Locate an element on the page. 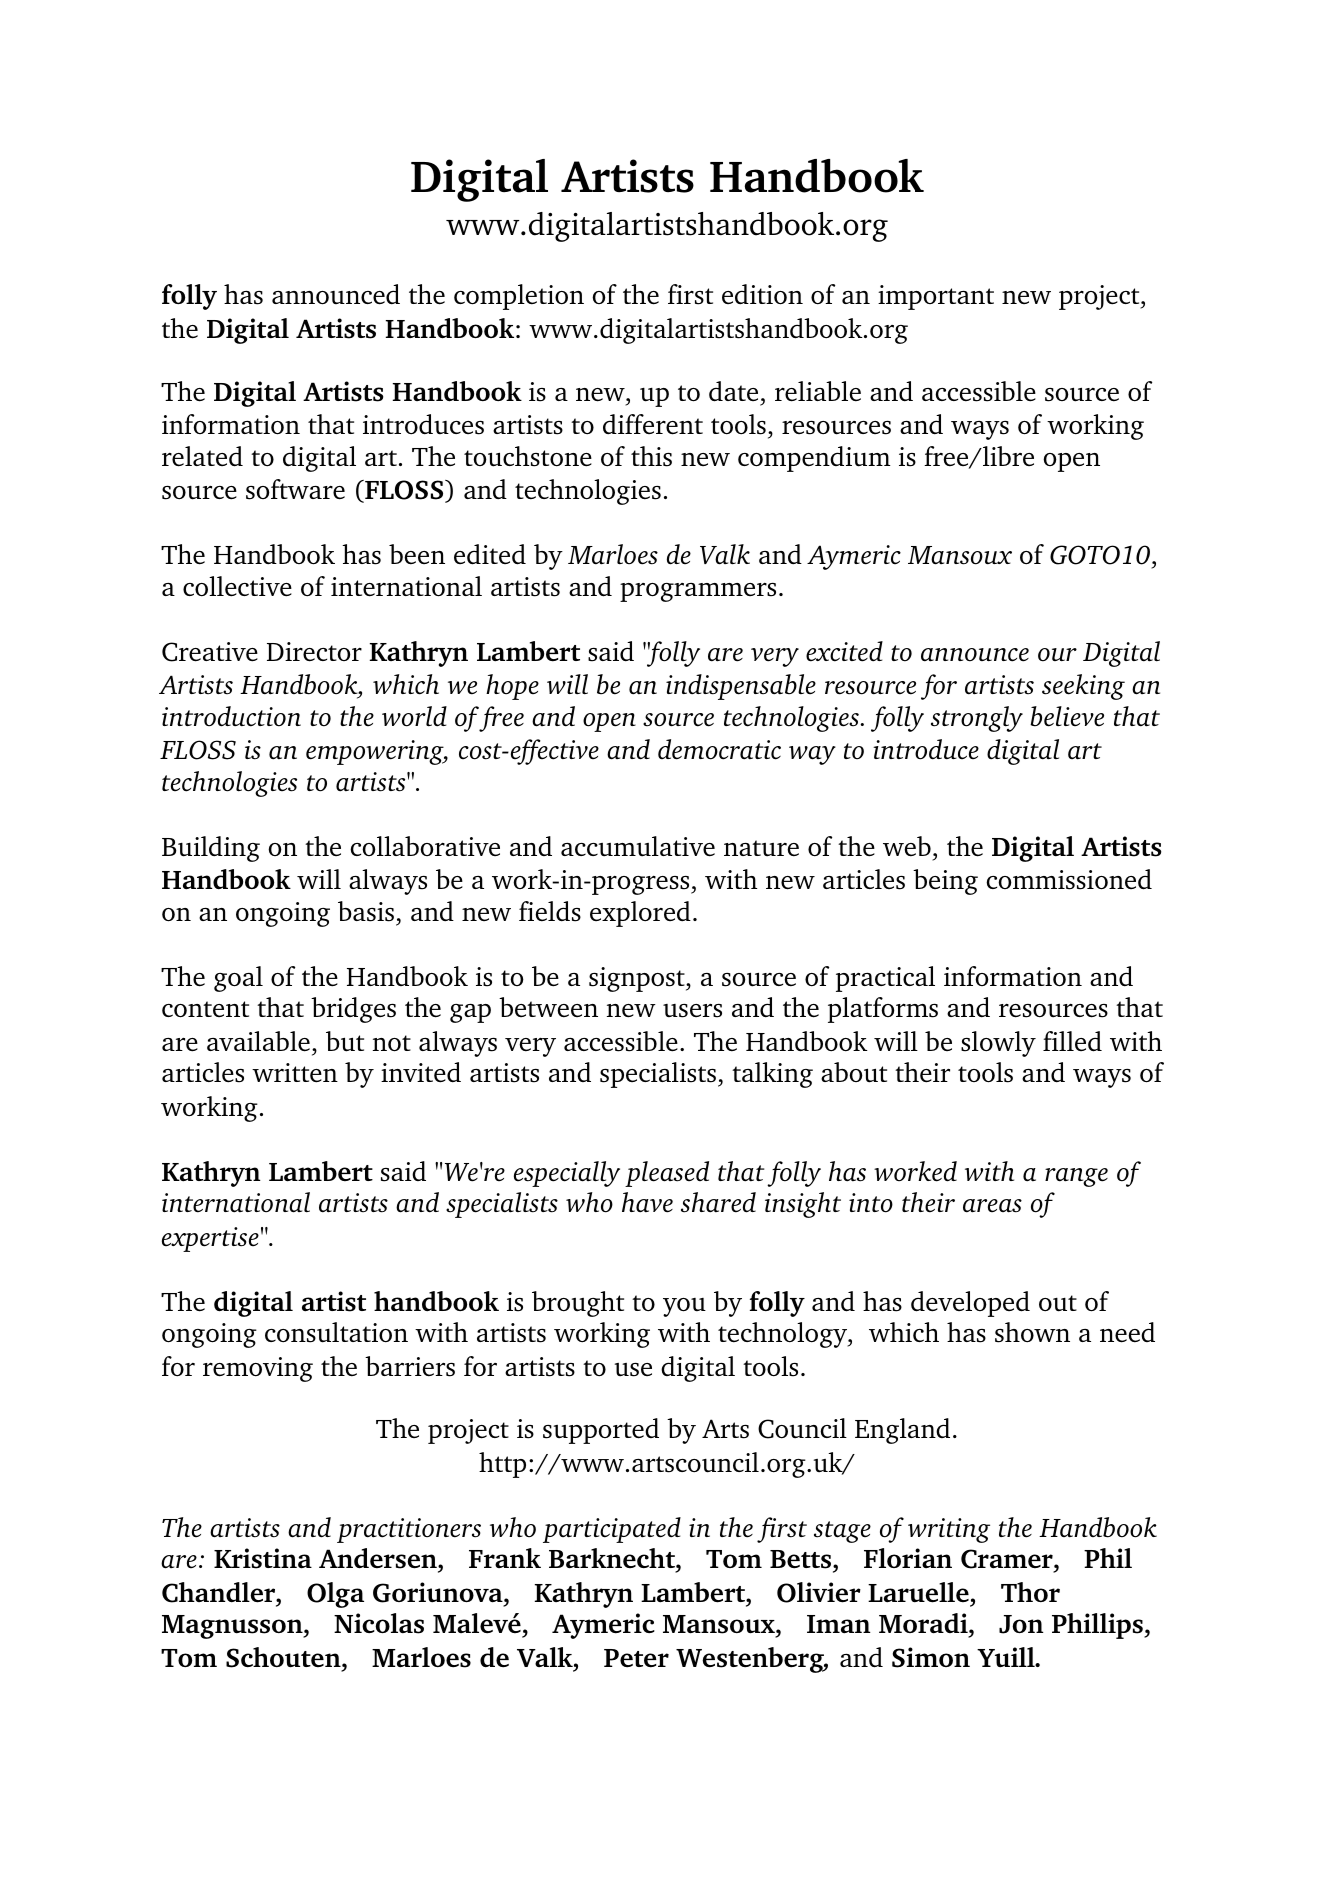  related is located at coordinates (202, 456).
